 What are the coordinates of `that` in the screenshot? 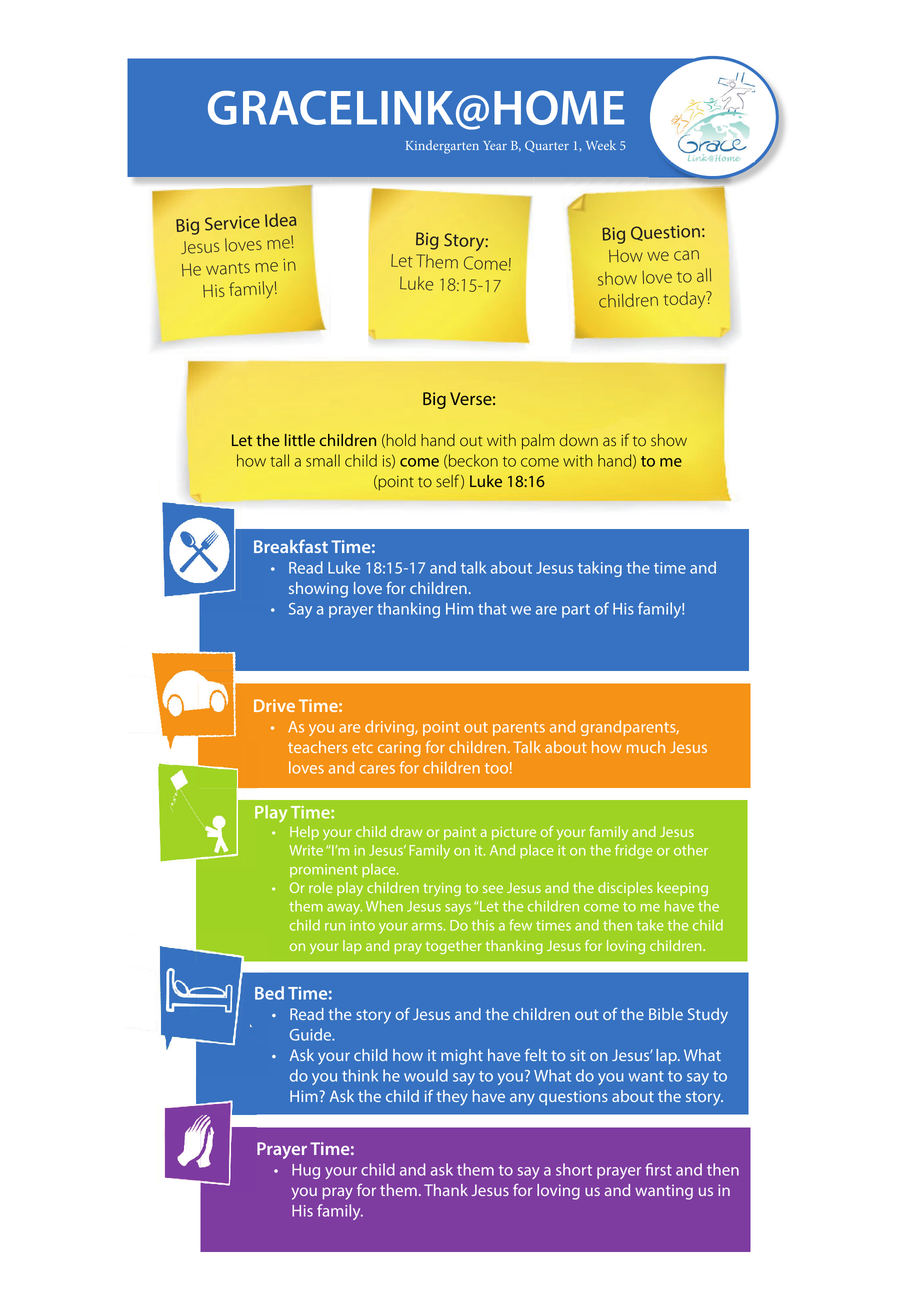 It's located at (492, 608).
